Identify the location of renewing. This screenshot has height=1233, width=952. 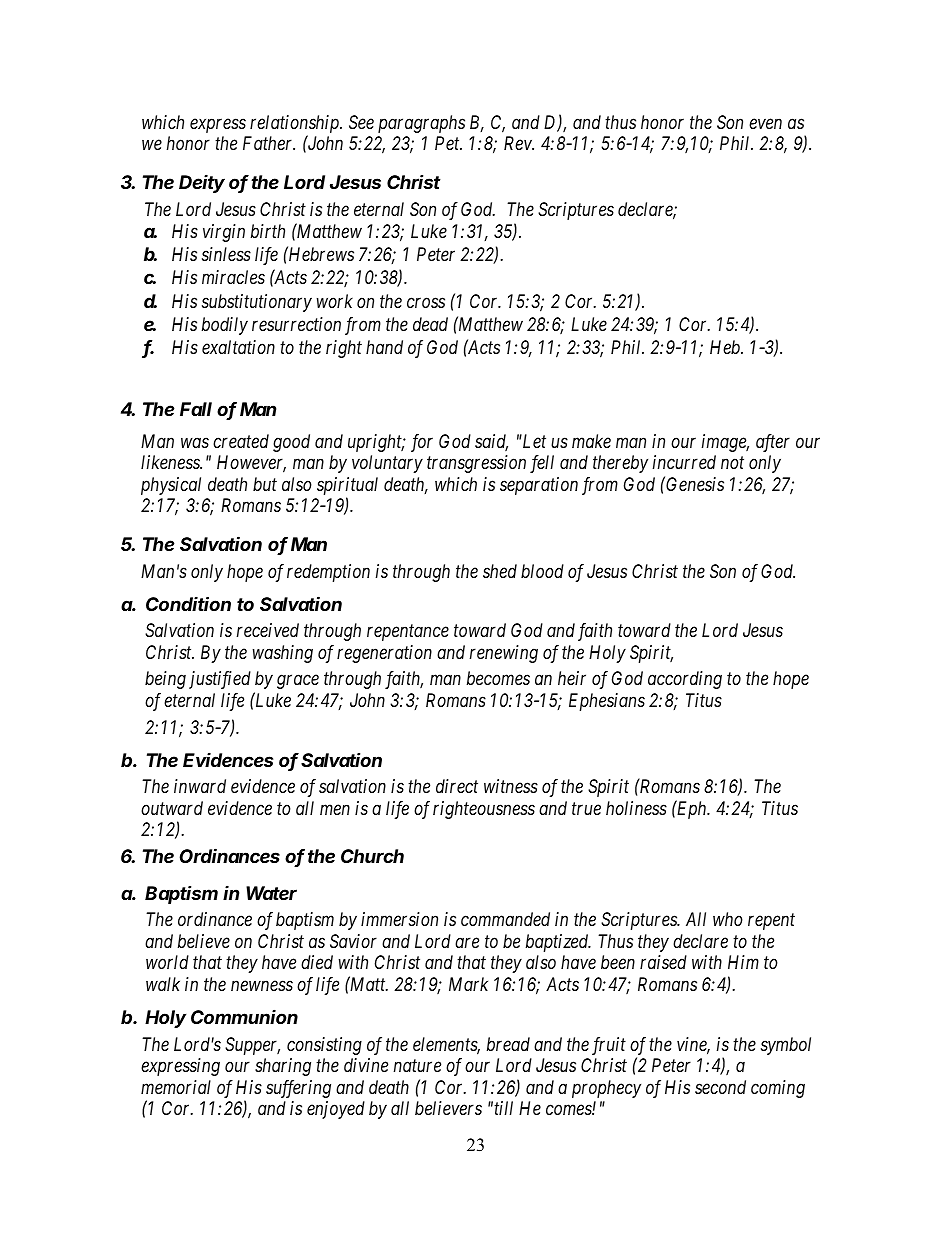
(504, 654).
